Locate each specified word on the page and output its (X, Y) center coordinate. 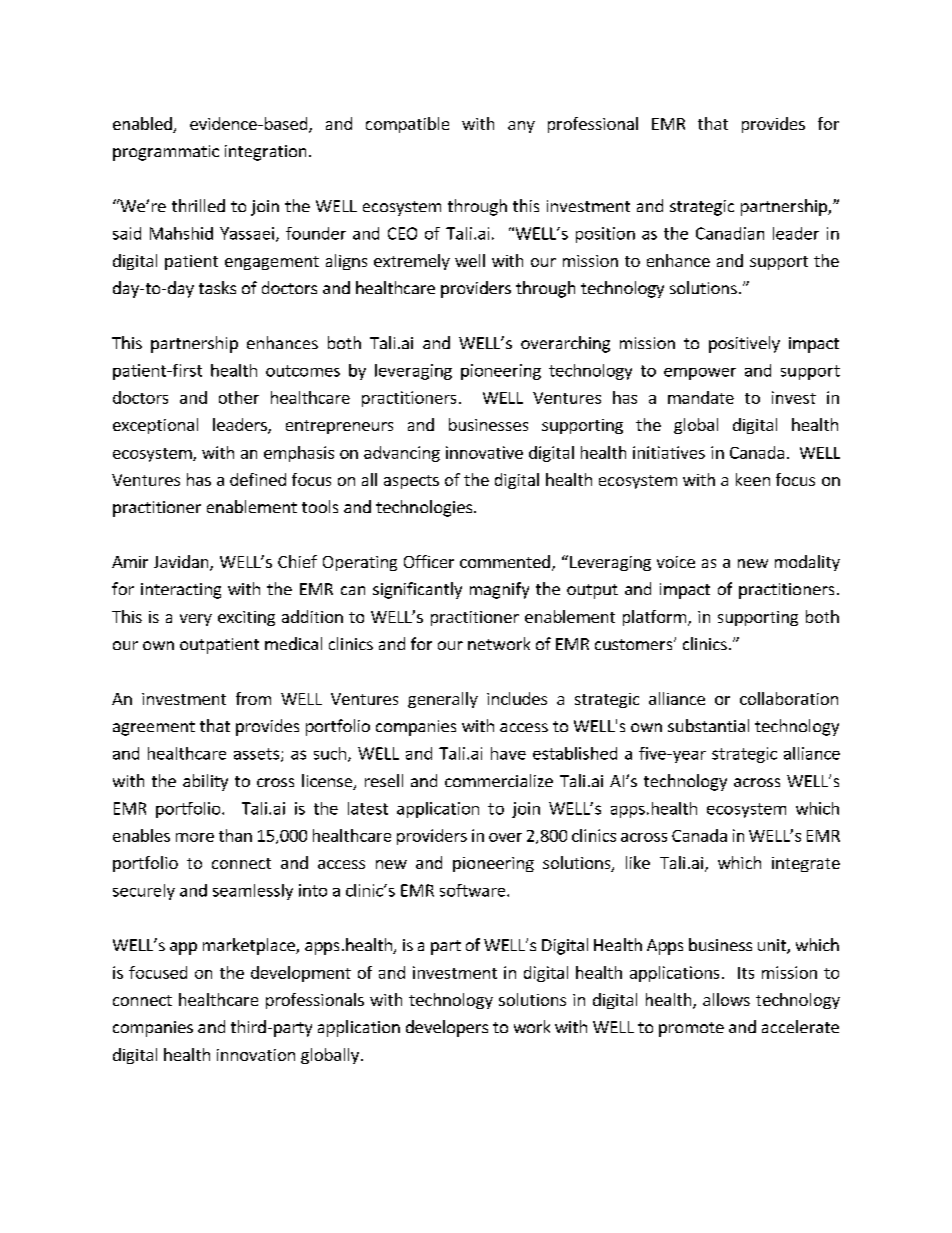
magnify (499, 590)
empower (700, 374)
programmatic (166, 153)
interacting (181, 591)
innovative (484, 452)
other (239, 397)
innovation (256, 1055)
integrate (806, 864)
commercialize (499, 780)
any (521, 127)
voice (676, 562)
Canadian (730, 233)
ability (205, 782)
